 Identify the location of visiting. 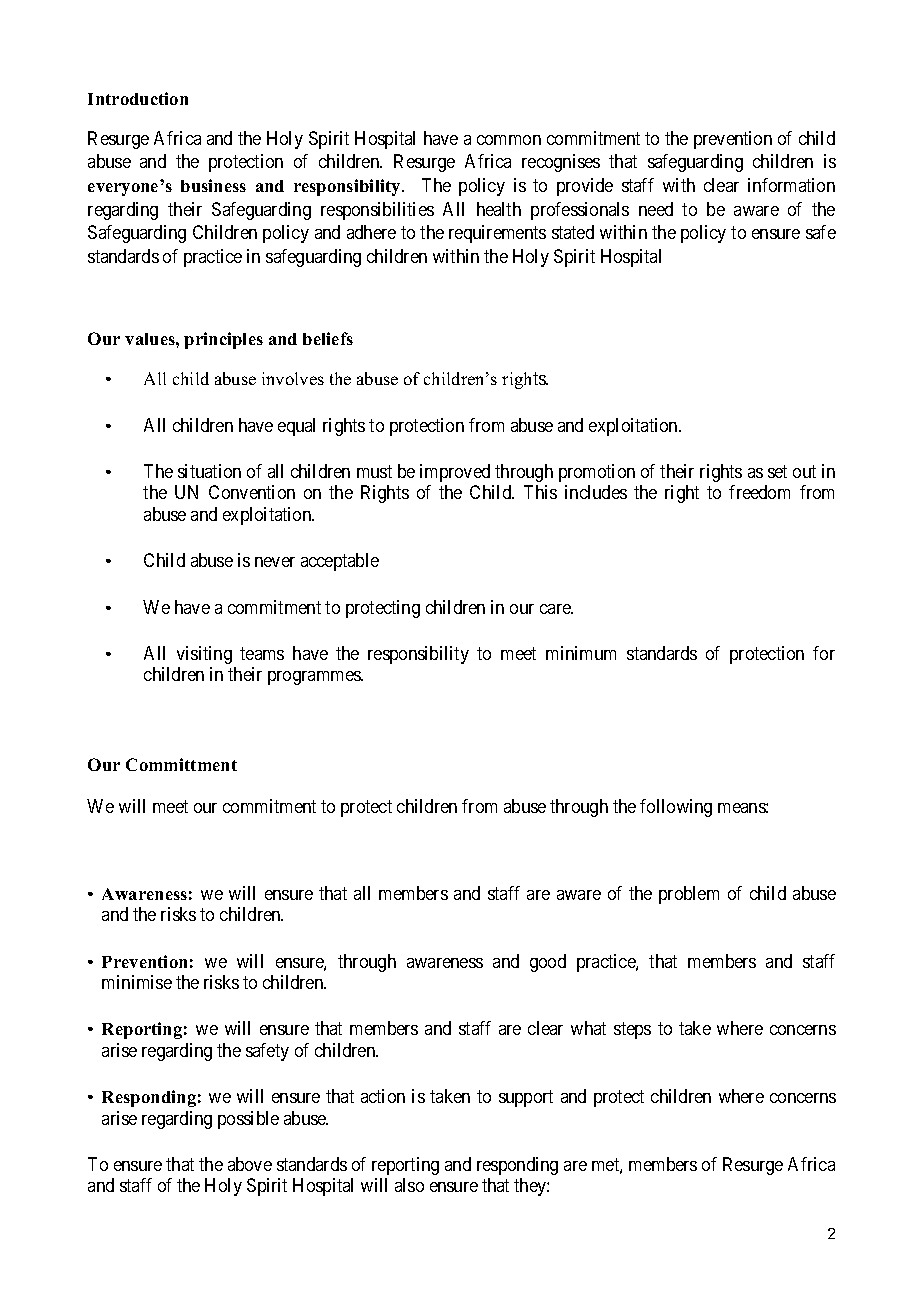
(204, 655).
